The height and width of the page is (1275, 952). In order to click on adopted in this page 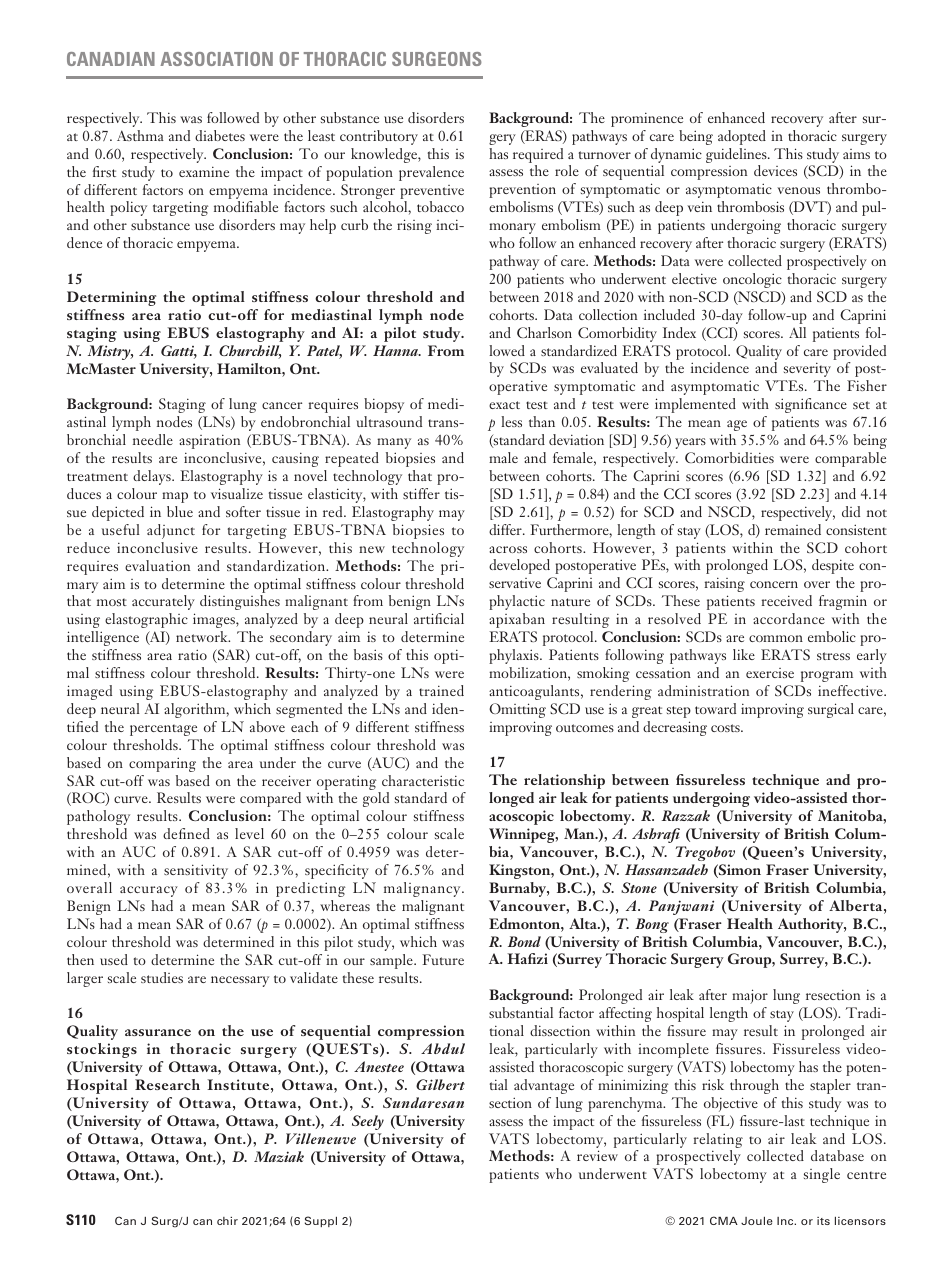, I will do `click(742, 137)`.
